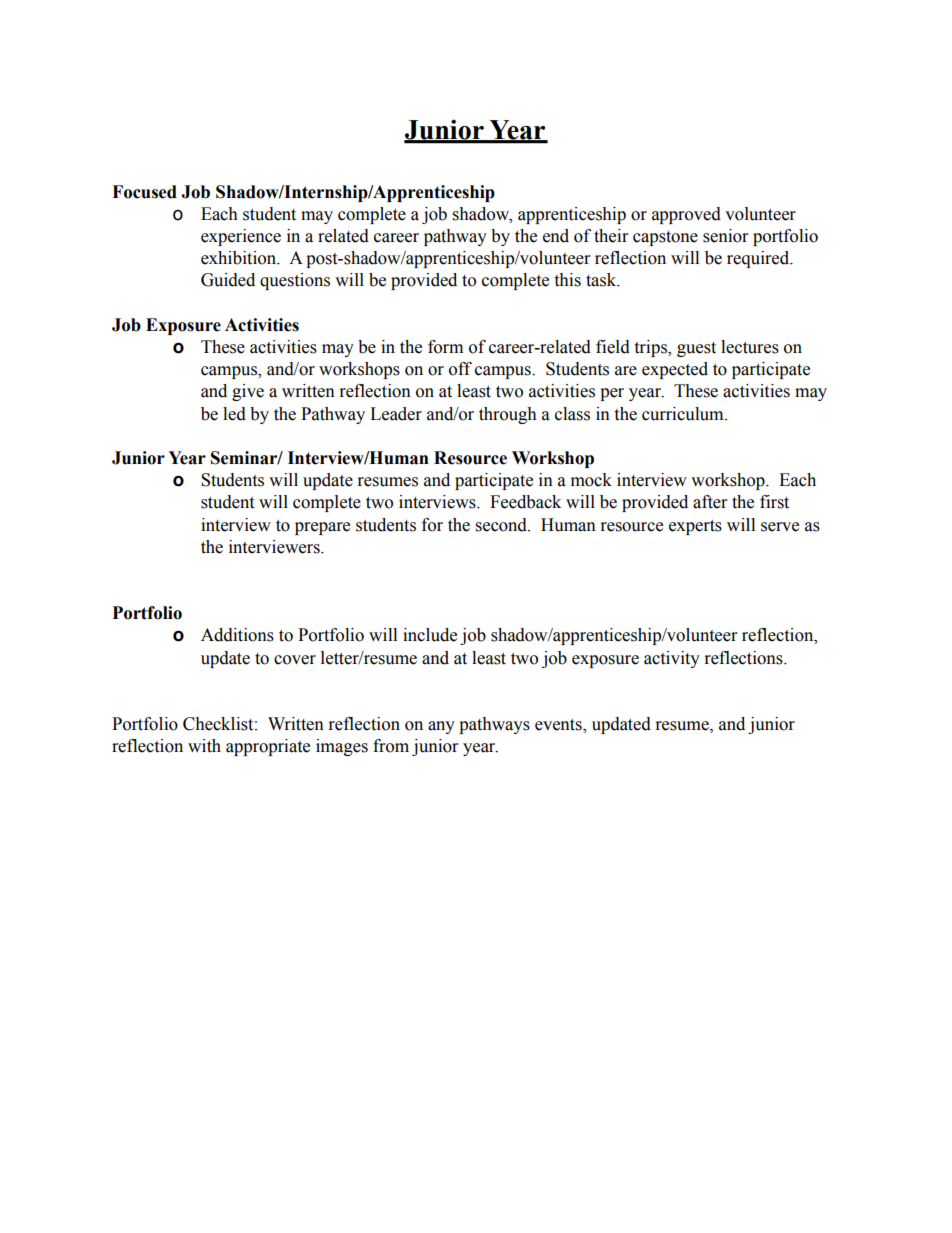  What do you see at coordinates (672, 659) in the screenshot?
I see `activity` at bounding box center [672, 659].
